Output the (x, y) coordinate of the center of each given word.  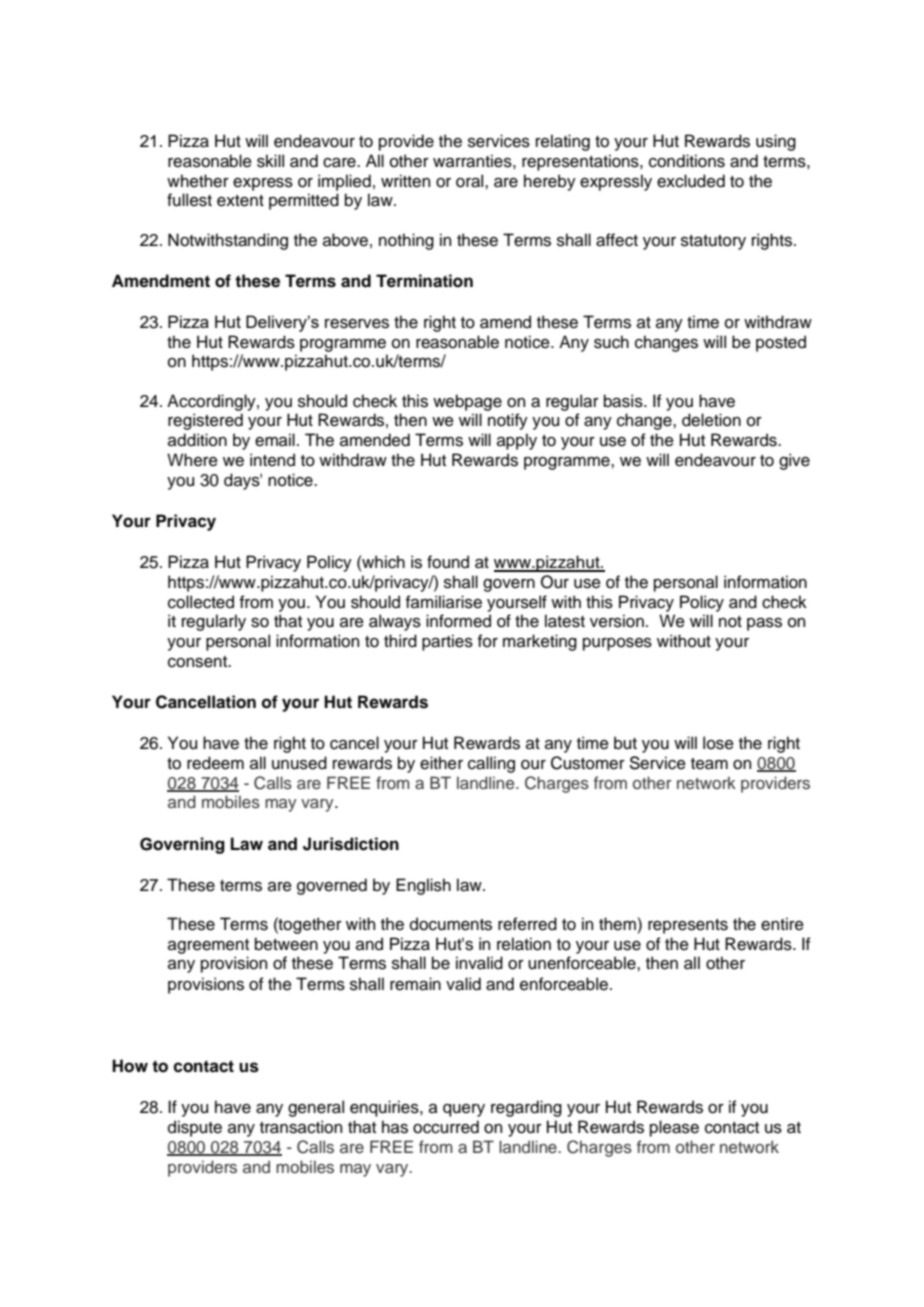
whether (198, 181)
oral (471, 181)
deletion (711, 420)
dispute (195, 1128)
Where (192, 460)
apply (517, 441)
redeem (215, 763)
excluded (691, 181)
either (441, 763)
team (709, 764)
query (464, 1110)
